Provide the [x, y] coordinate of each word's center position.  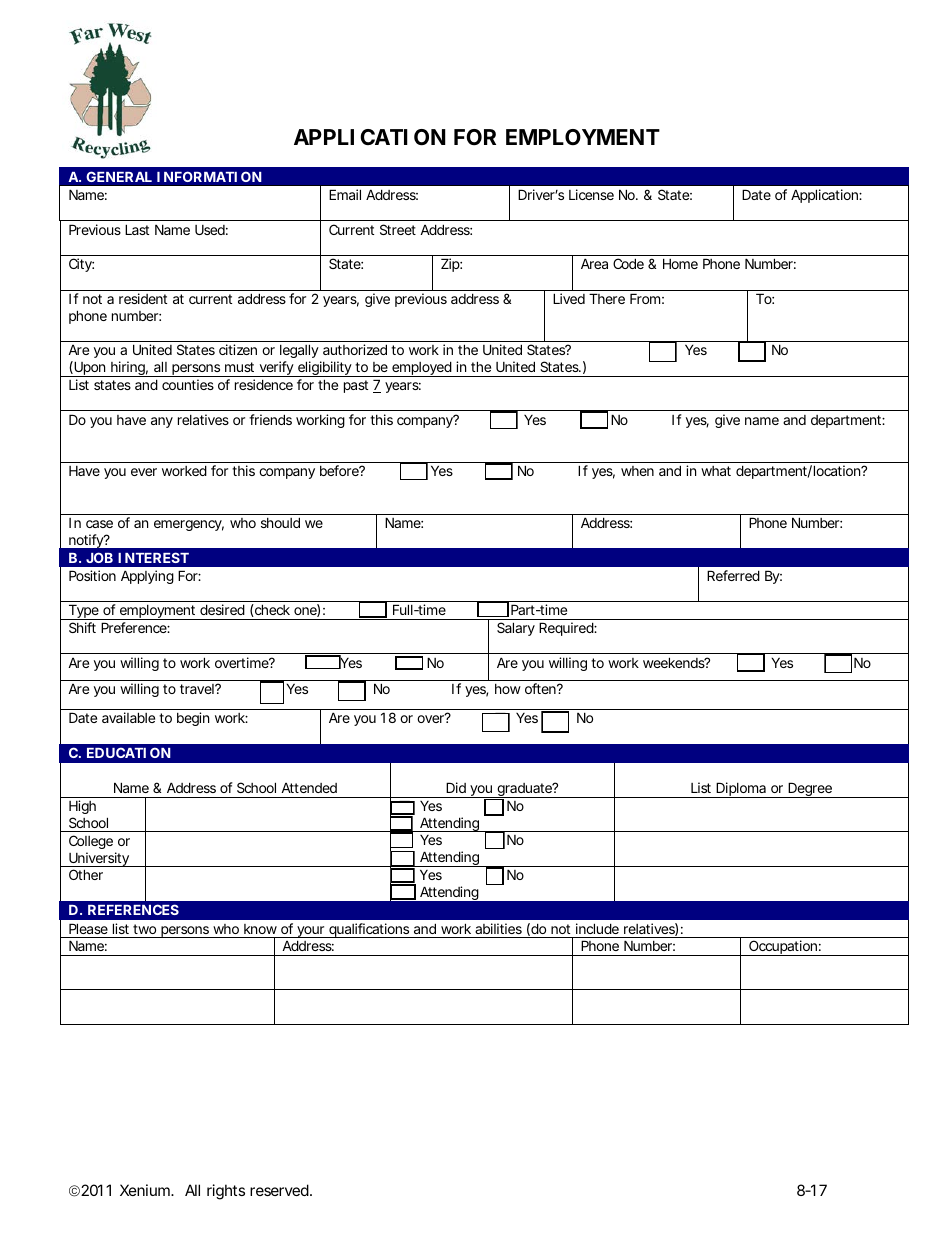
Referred [733, 575]
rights [226, 1192]
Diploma [741, 790]
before [340, 470]
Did [456, 787]
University [99, 859]
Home [680, 263]
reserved [280, 1190]
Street [398, 229]
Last [137, 229]
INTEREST [153, 557]
